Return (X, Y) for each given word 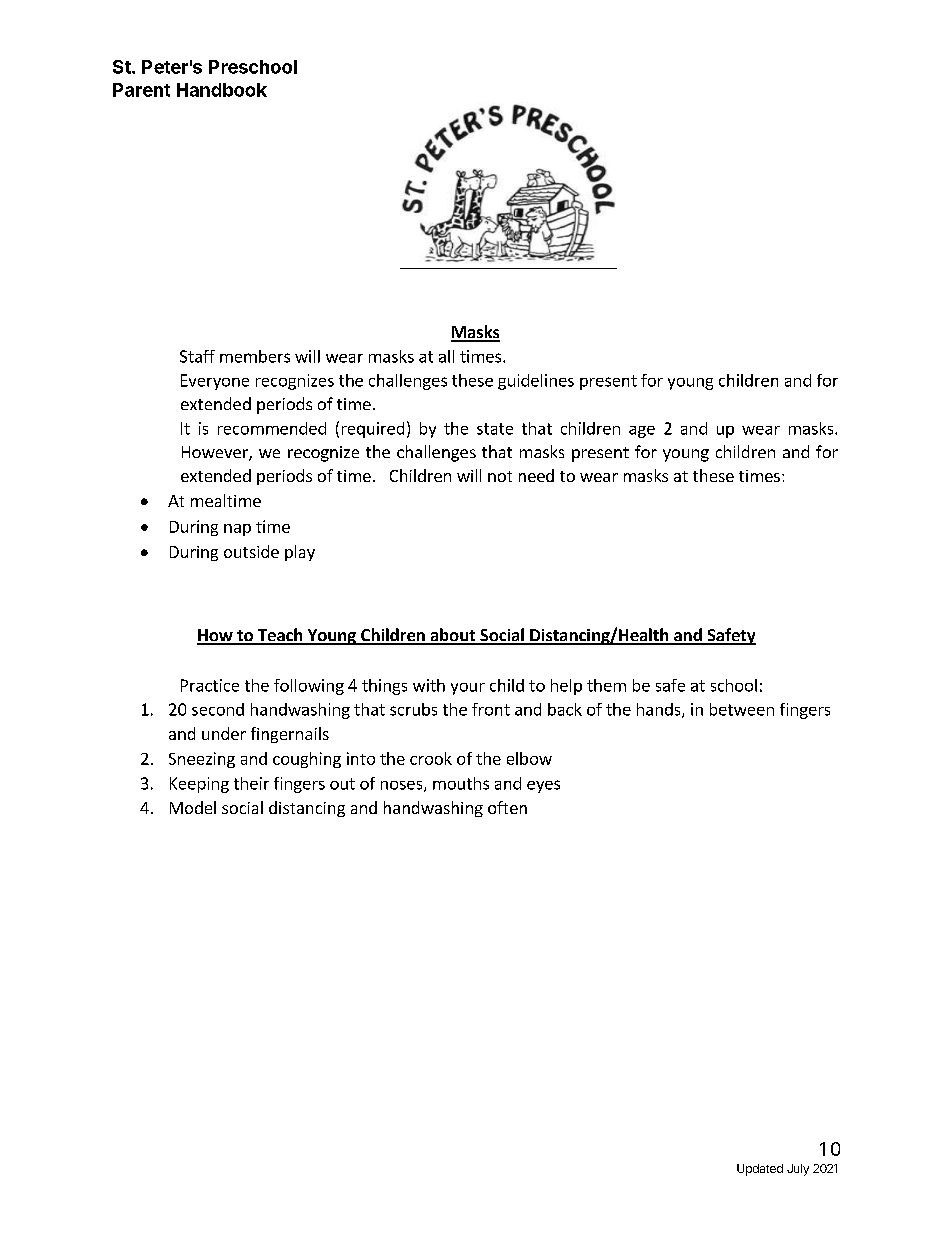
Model (193, 807)
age (642, 432)
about (453, 636)
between (742, 709)
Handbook (222, 90)
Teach (280, 636)
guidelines (536, 382)
